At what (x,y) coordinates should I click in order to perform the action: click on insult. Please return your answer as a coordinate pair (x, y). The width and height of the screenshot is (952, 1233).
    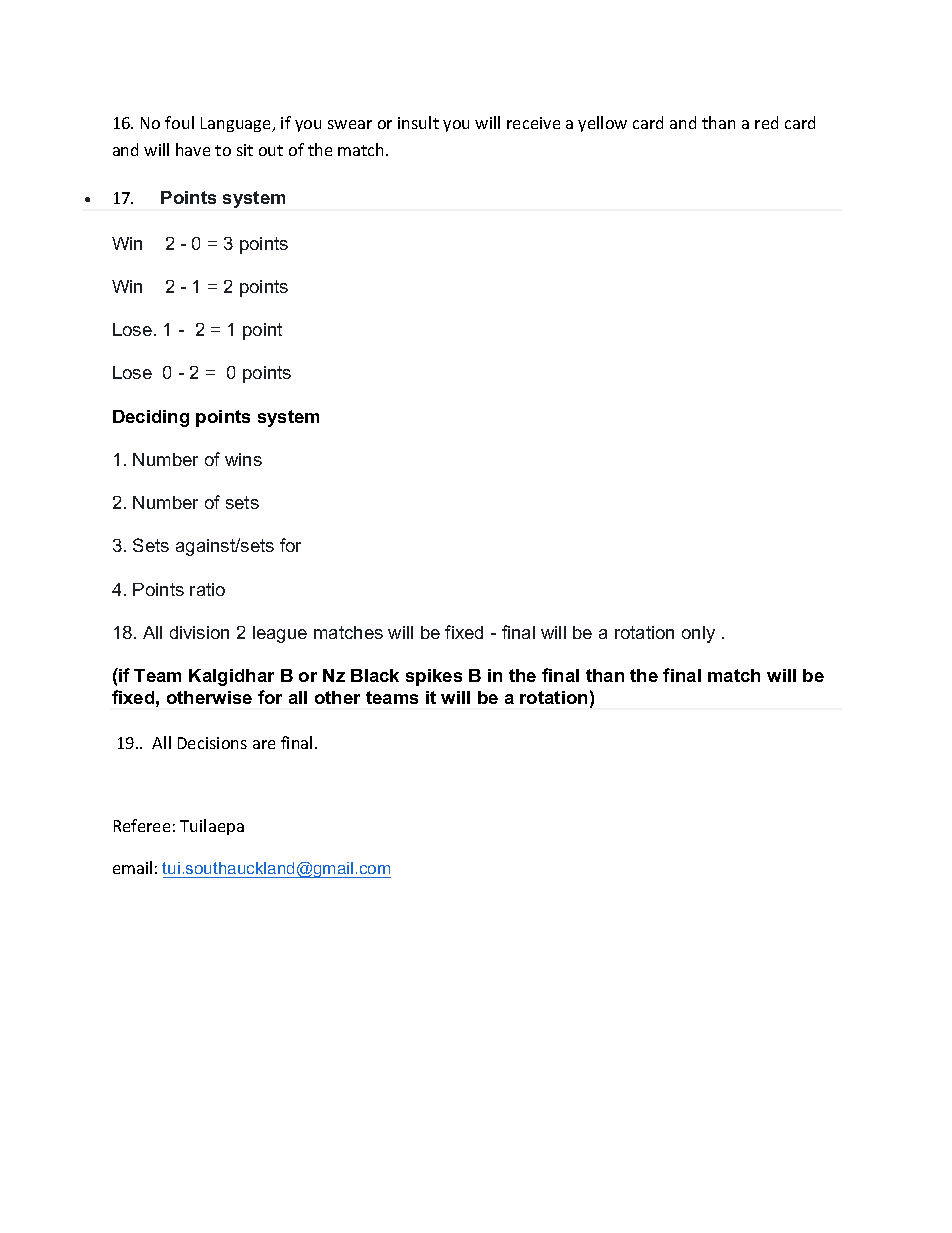
    Looking at the image, I should click on (418, 122).
